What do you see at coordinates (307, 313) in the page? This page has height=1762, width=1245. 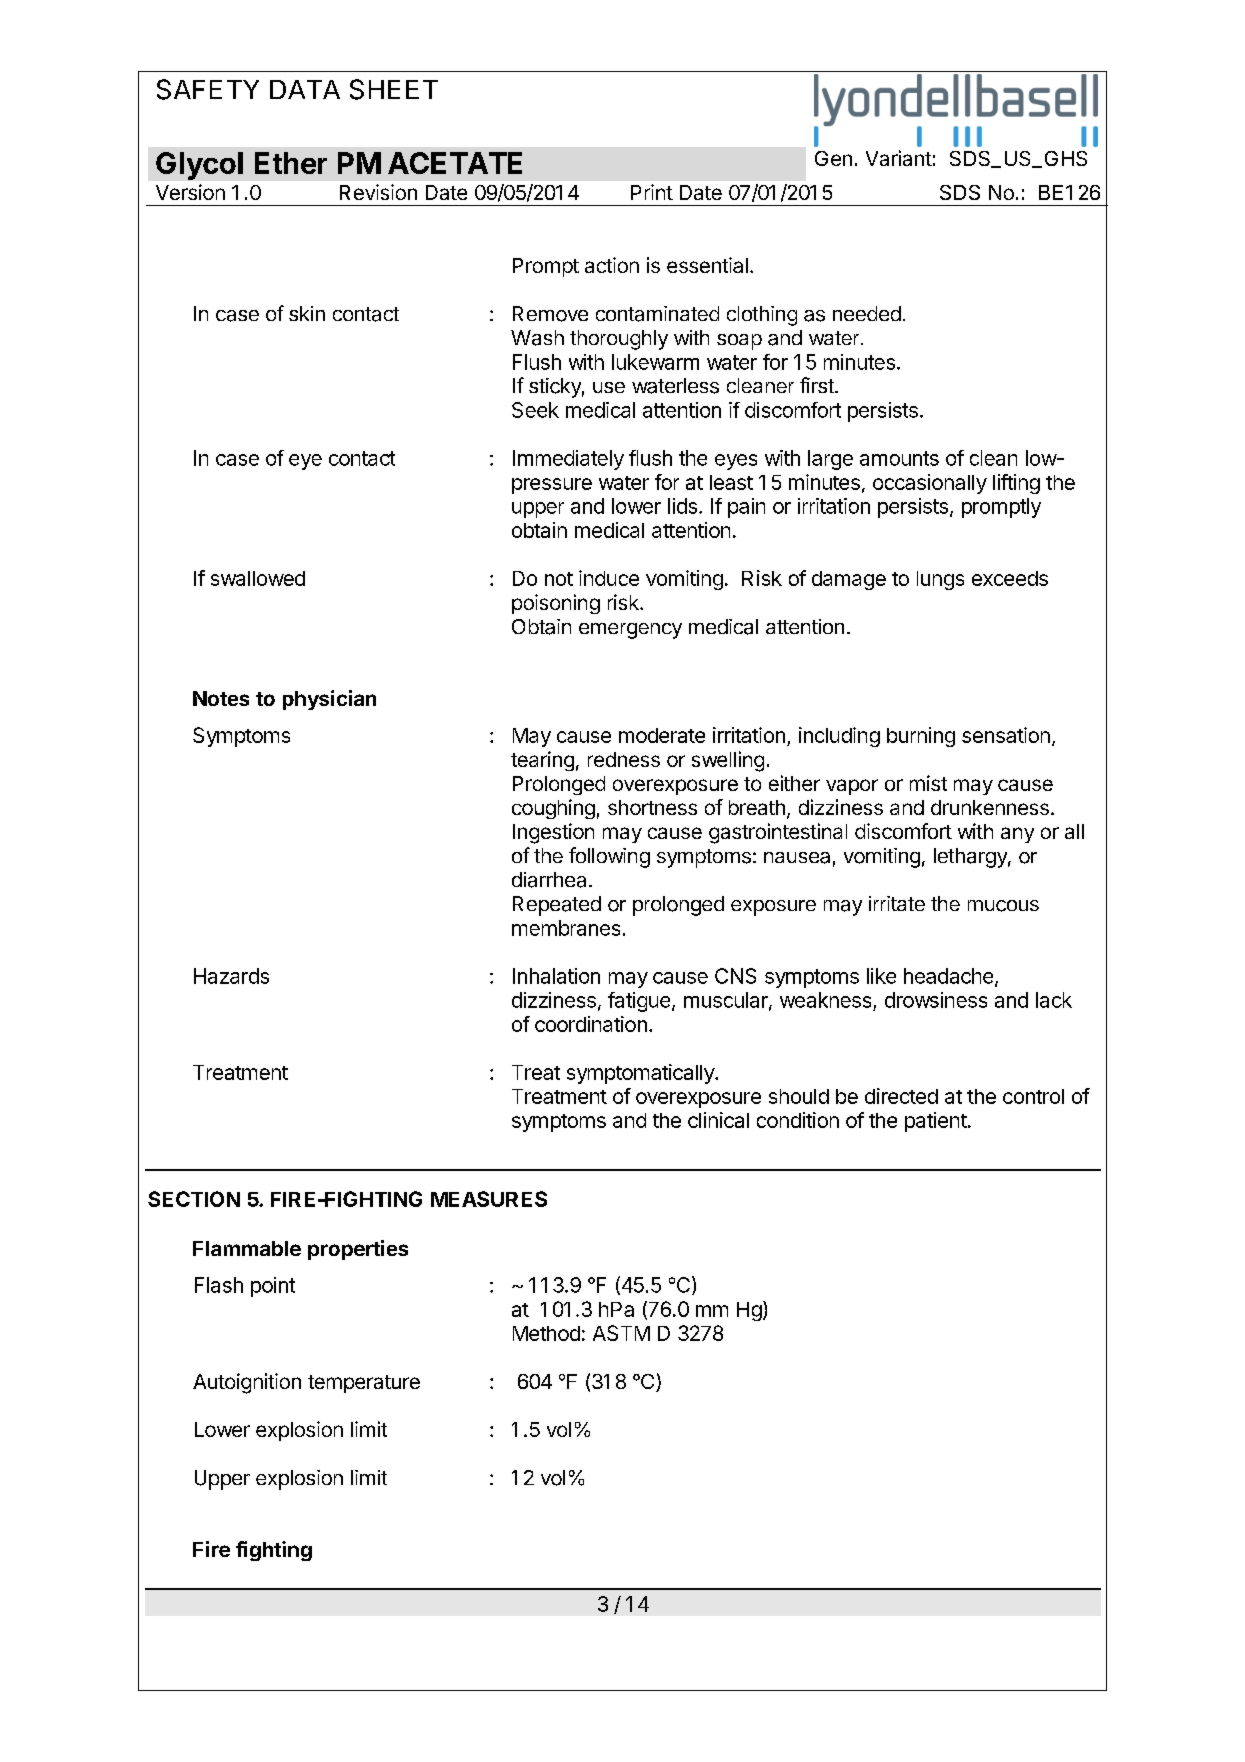 I see `skin` at bounding box center [307, 313].
